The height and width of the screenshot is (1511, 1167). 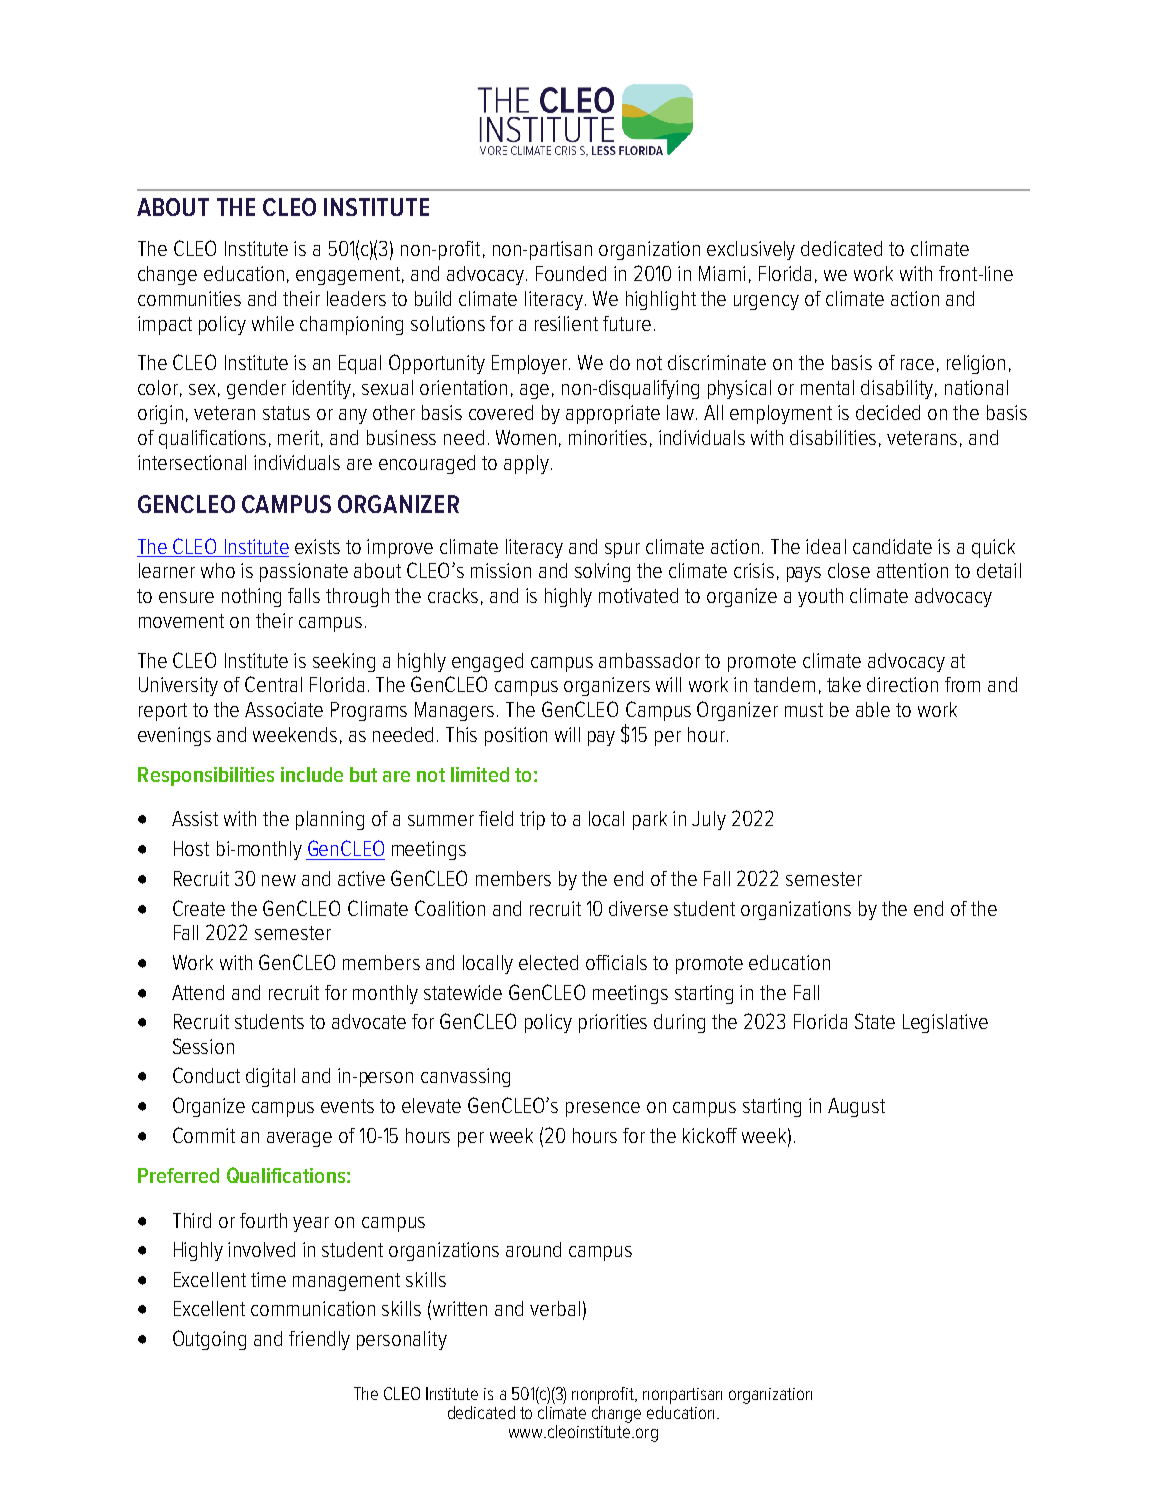 I want to click on Founded, so click(x=571, y=273).
